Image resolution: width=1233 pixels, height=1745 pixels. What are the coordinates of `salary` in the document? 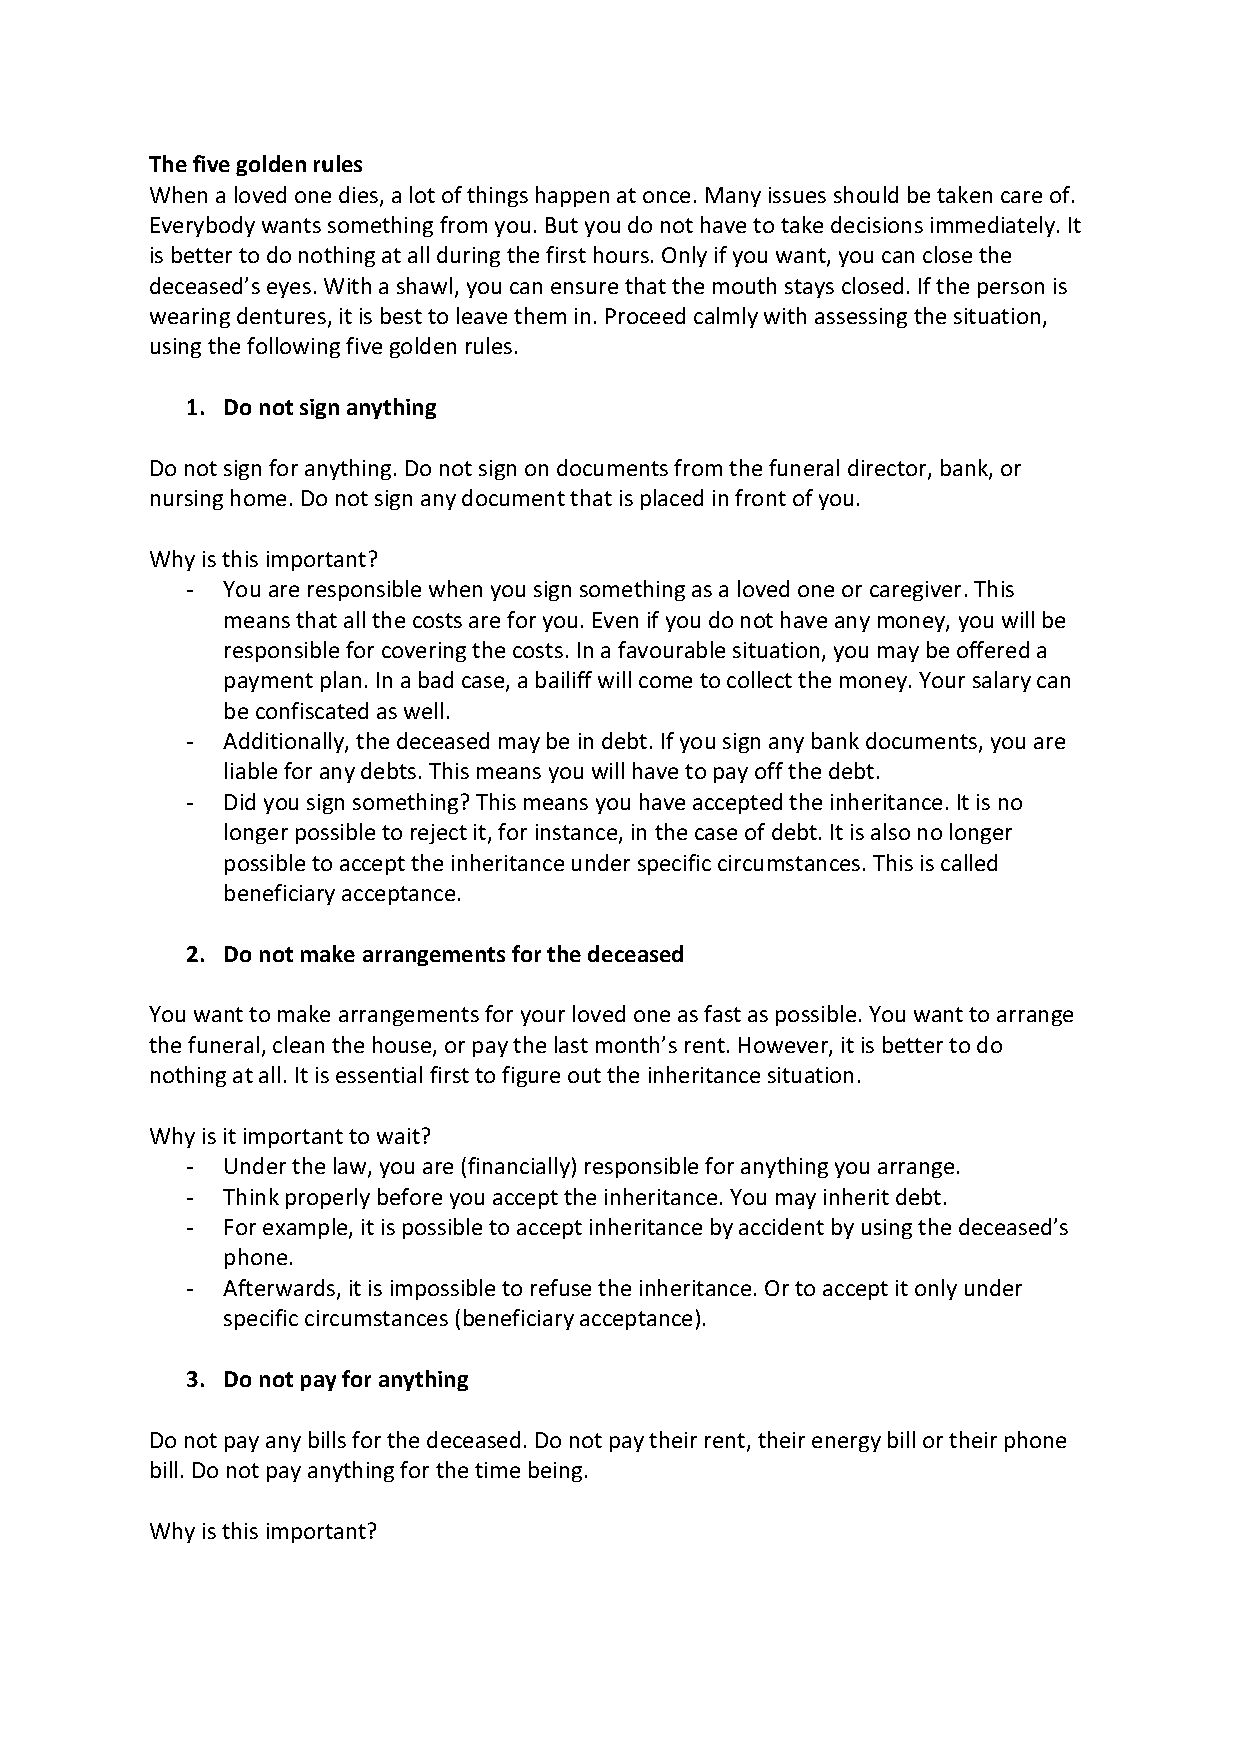 It's located at (1002, 681).
